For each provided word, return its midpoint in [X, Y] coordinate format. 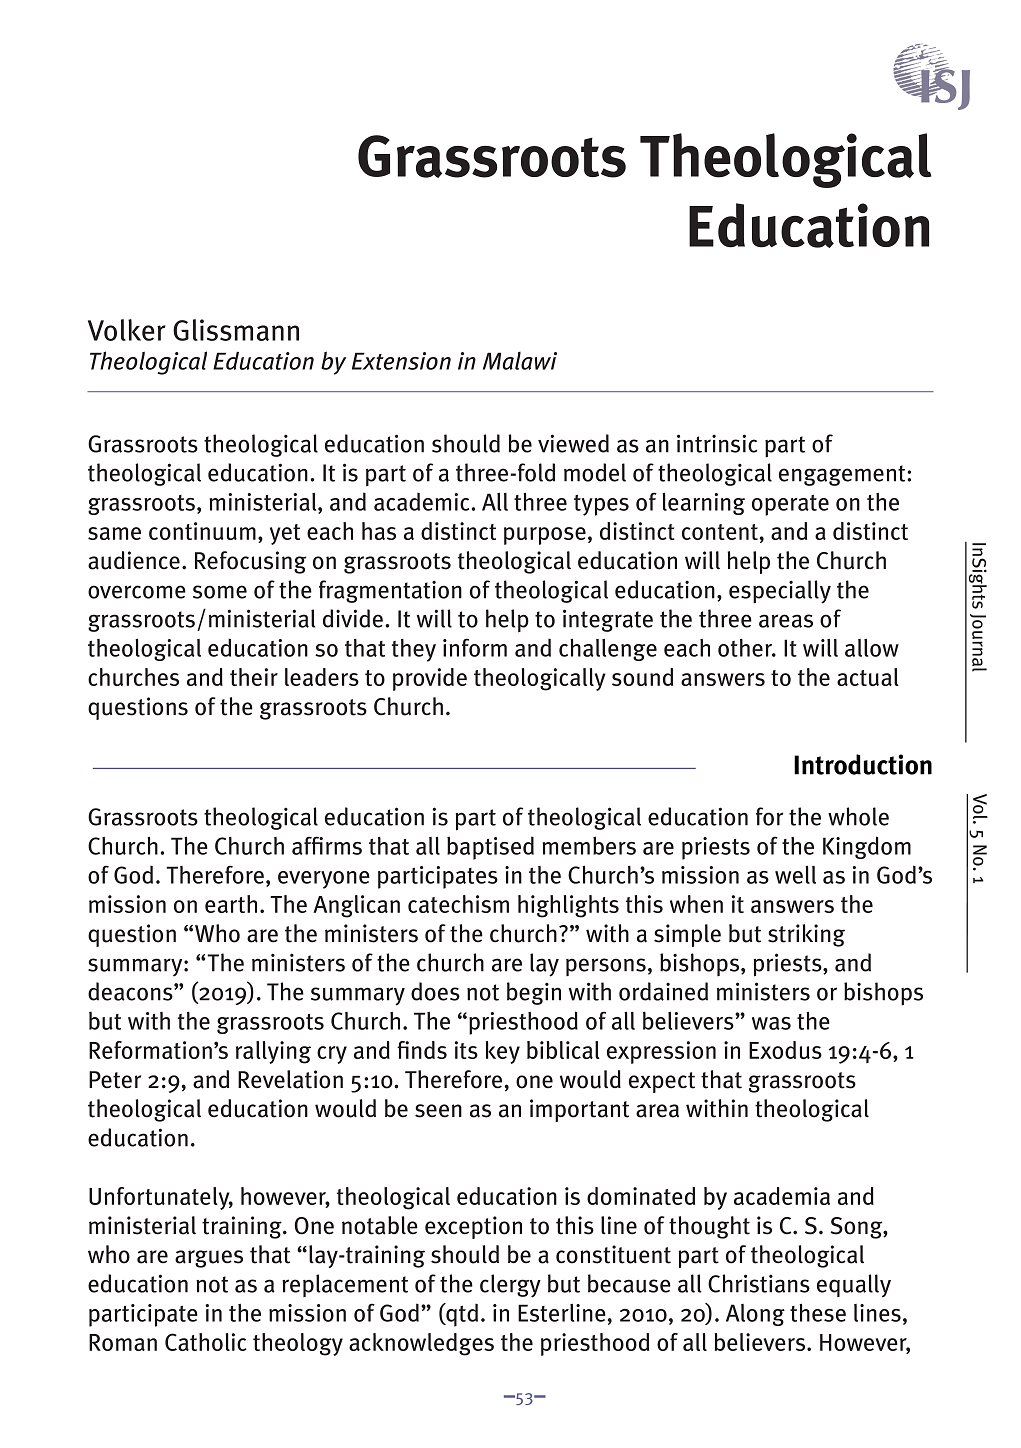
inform [475, 647]
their [254, 677]
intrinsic [717, 443]
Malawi [520, 361]
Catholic [206, 1342]
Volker [127, 330]
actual [868, 677]
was [771, 1023]
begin [534, 993]
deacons [131, 991]
